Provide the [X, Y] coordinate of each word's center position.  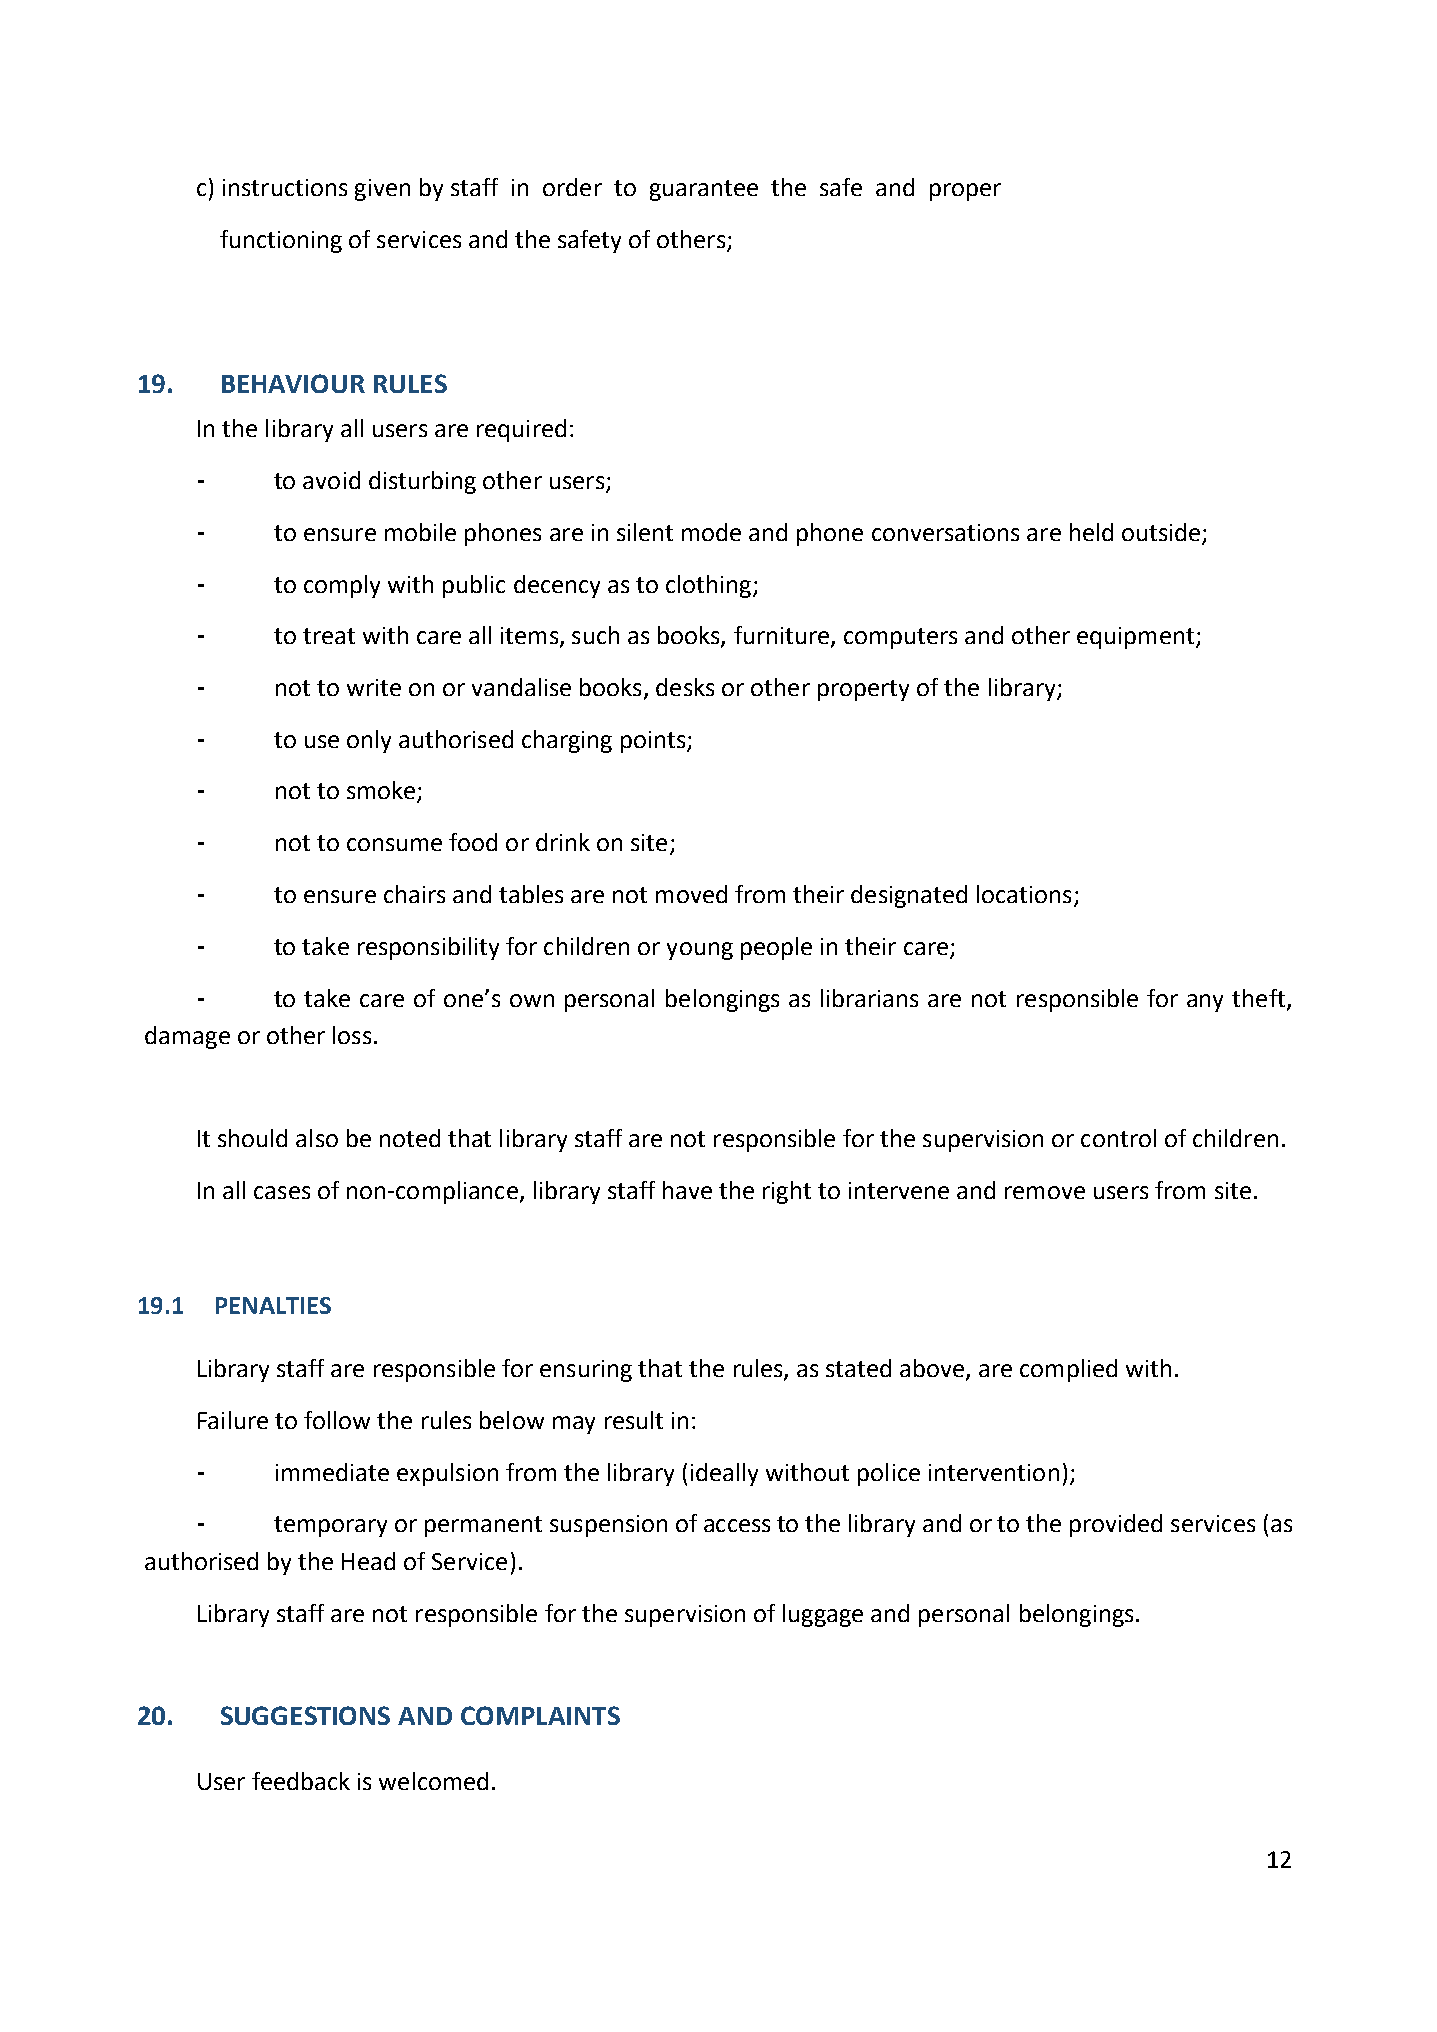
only [369, 741]
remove [1045, 1192]
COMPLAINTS [540, 1715]
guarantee [704, 190]
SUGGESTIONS [305, 1715]
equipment [1137, 638]
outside [1161, 532]
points [653, 742]
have [687, 1190]
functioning [281, 241]
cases [282, 1192]
